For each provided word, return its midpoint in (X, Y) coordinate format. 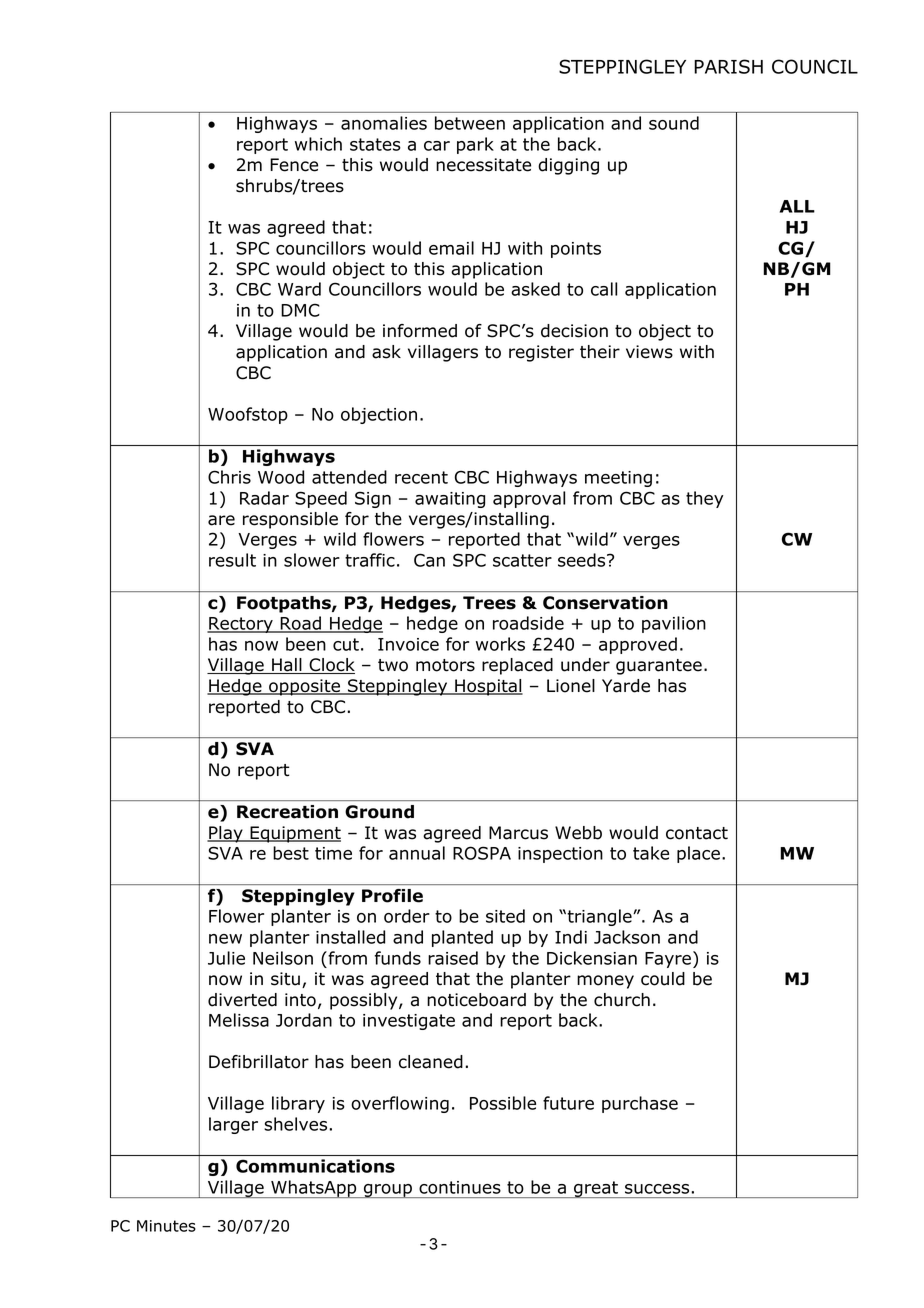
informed (420, 331)
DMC (300, 310)
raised (453, 958)
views (649, 352)
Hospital (488, 687)
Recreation (287, 812)
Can (429, 560)
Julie (226, 958)
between (470, 123)
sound (674, 123)
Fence (294, 165)
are (221, 520)
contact (697, 833)
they (704, 499)
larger (233, 1125)
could (663, 979)
